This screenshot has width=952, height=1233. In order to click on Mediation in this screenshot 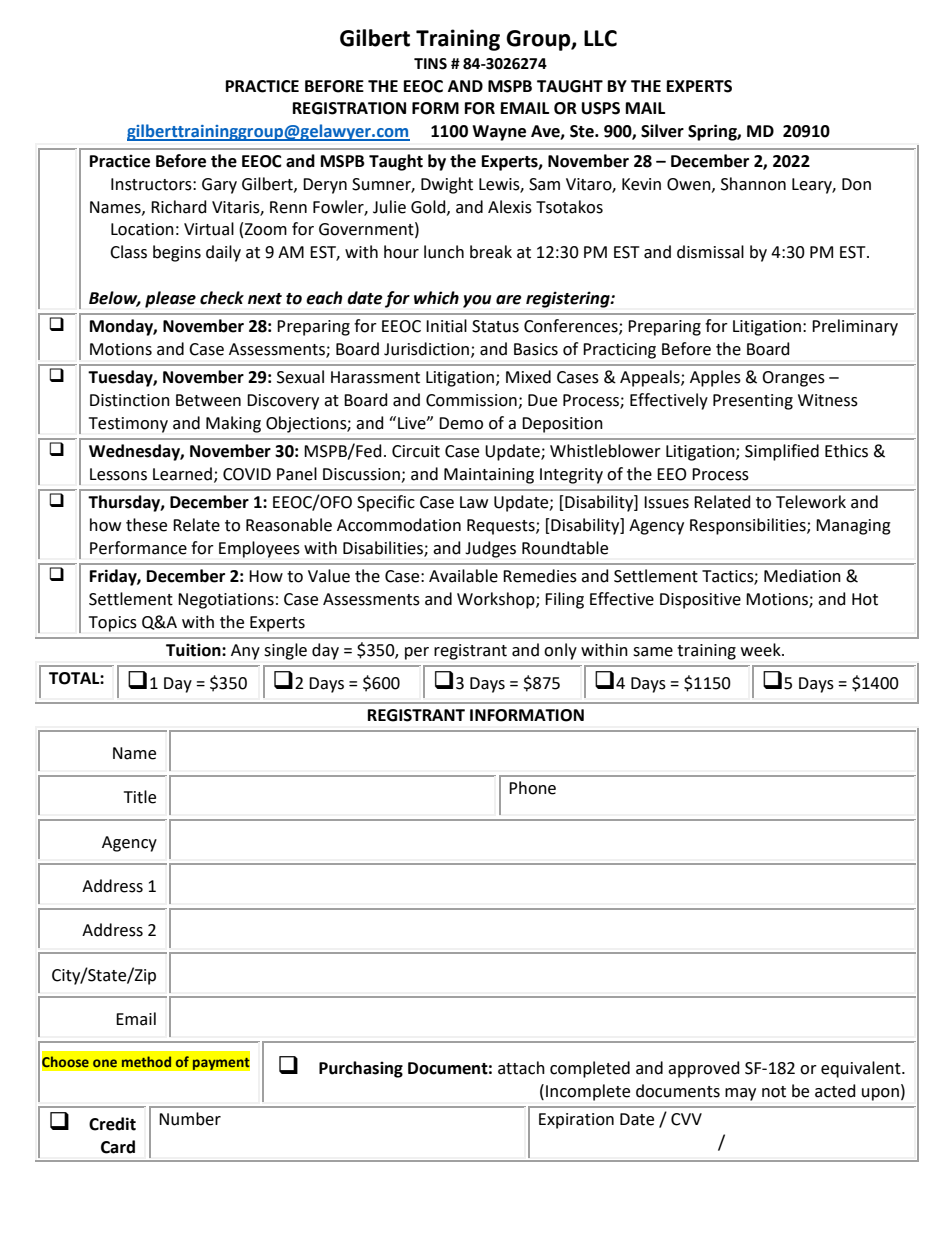, I will do `click(802, 576)`.
